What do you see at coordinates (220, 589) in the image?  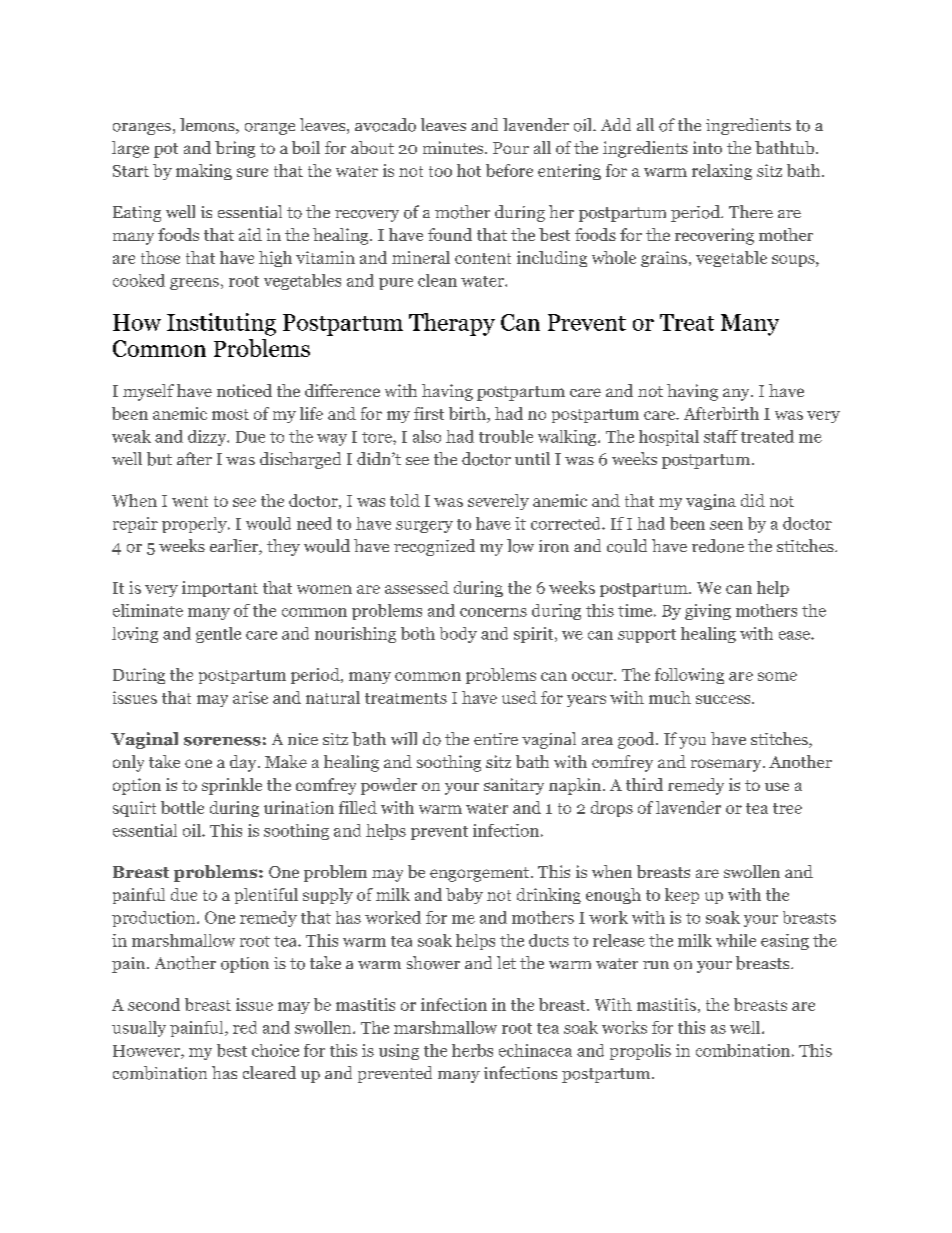 I see `important` at bounding box center [220, 589].
